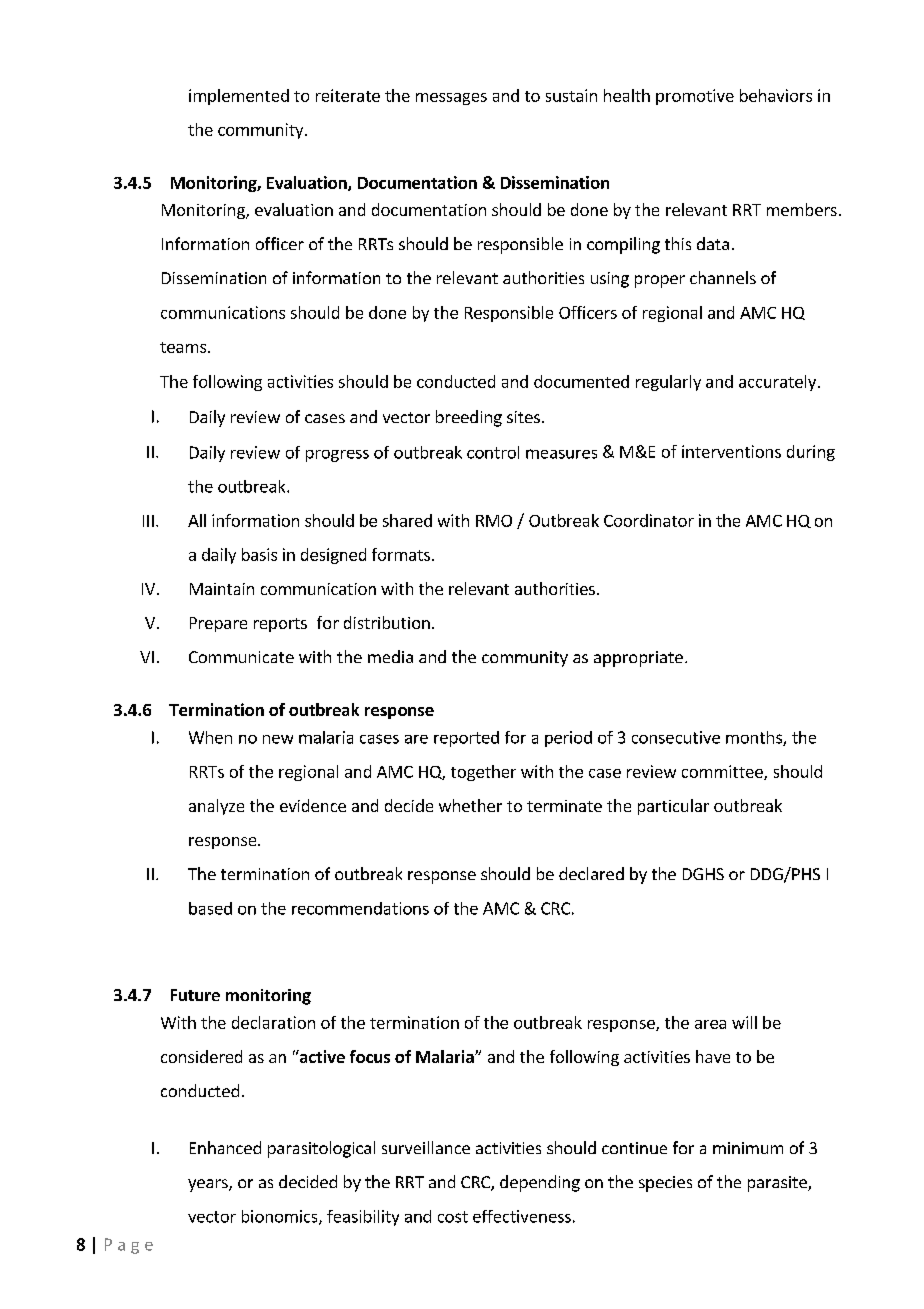 This screenshot has height=1309, width=924. Describe the element at coordinates (451, 99) in the screenshot. I see `messages` at that location.
